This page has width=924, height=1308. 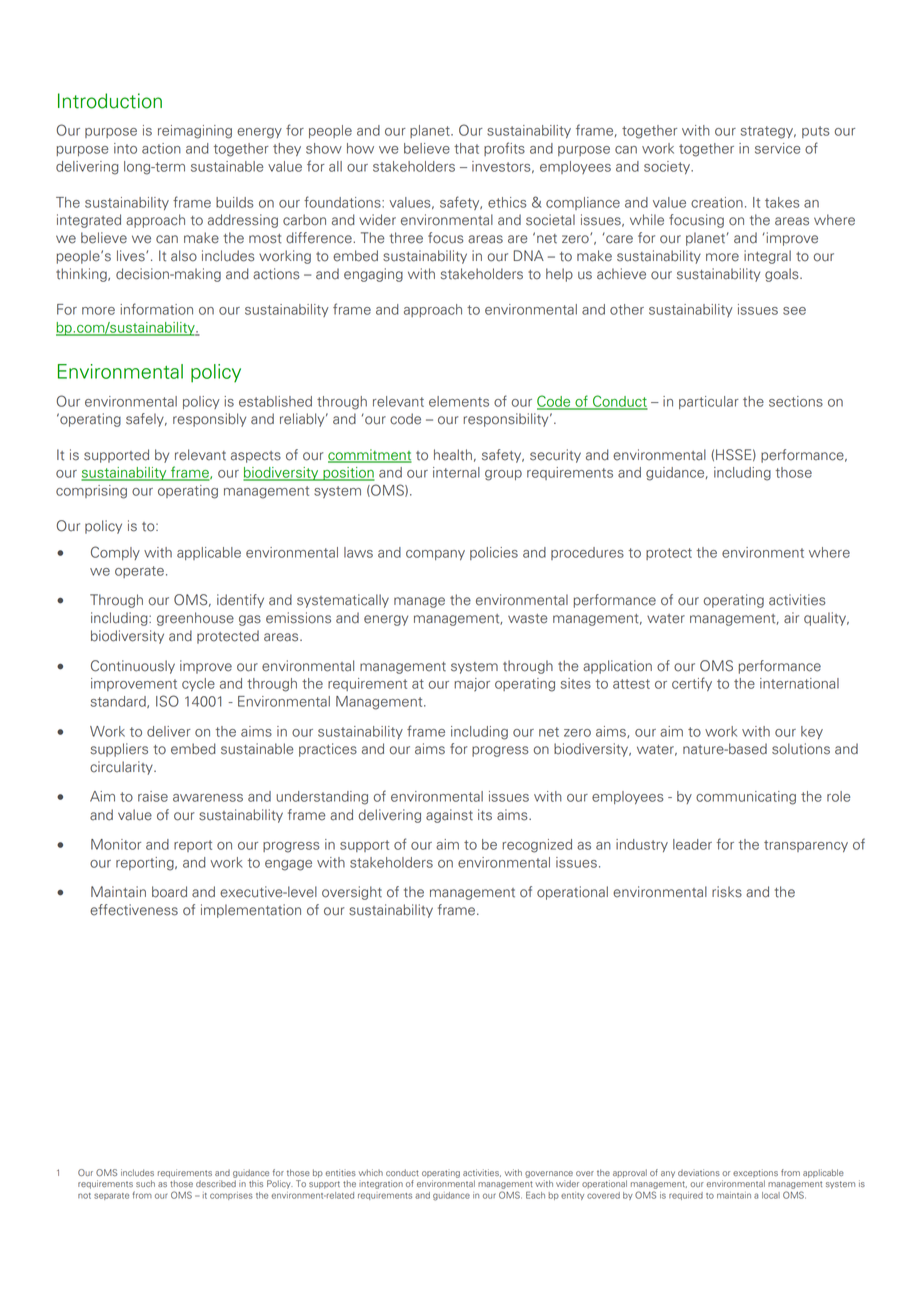 What do you see at coordinates (472, 685) in the page?
I see `major` at bounding box center [472, 685].
